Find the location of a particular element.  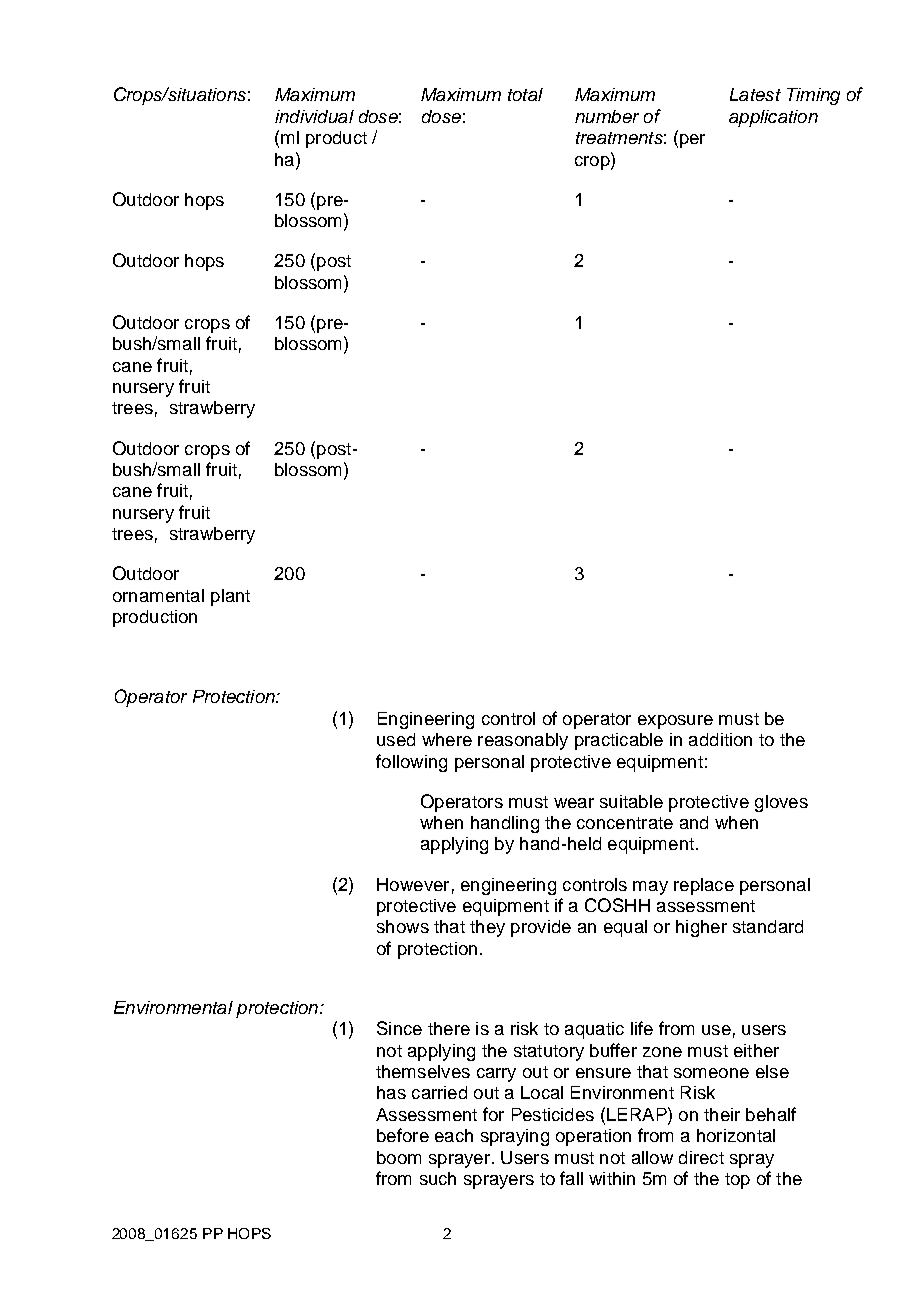

individual is located at coordinates (314, 116).
